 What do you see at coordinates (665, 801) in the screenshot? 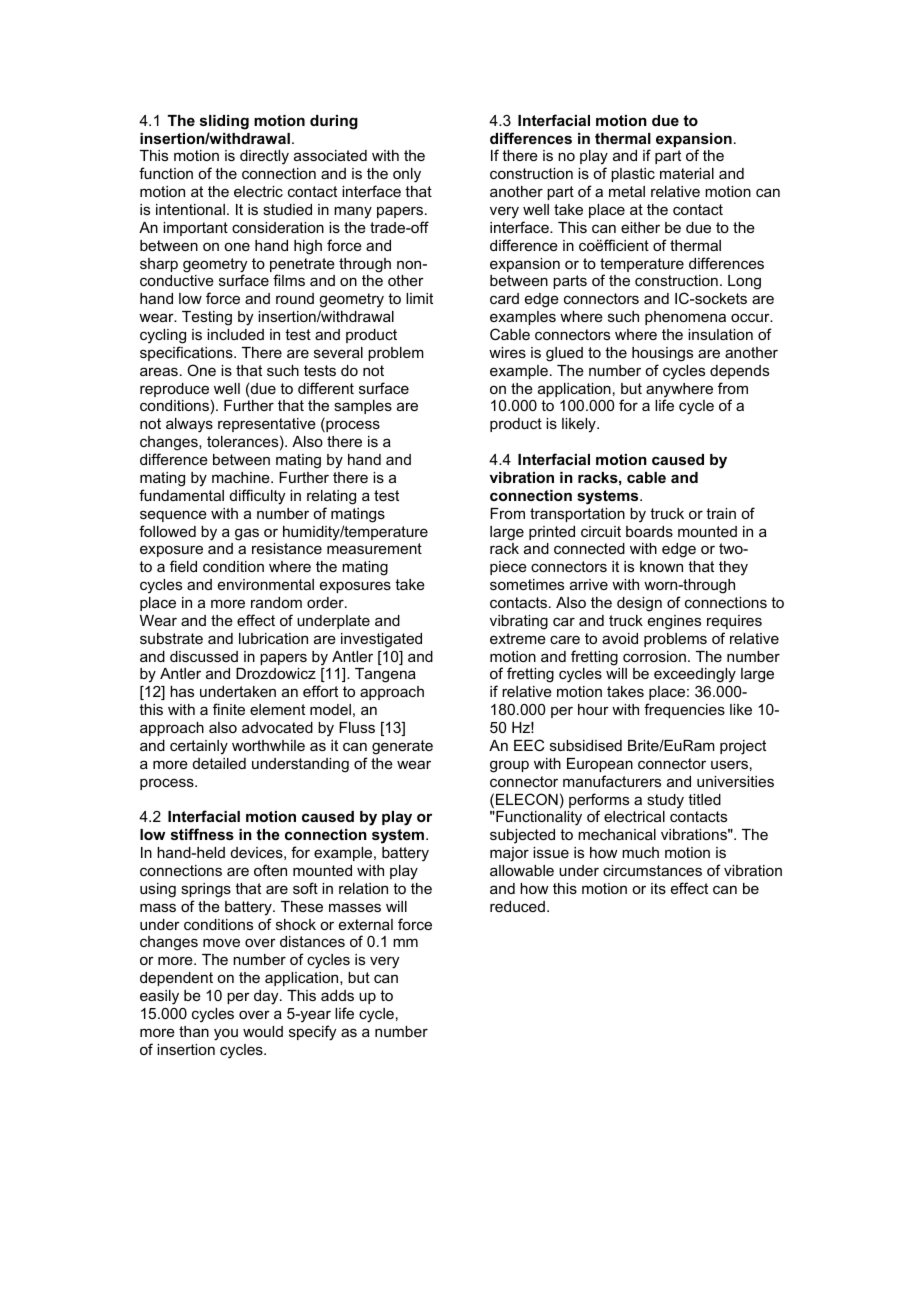
I see `study` at bounding box center [665, 801].
